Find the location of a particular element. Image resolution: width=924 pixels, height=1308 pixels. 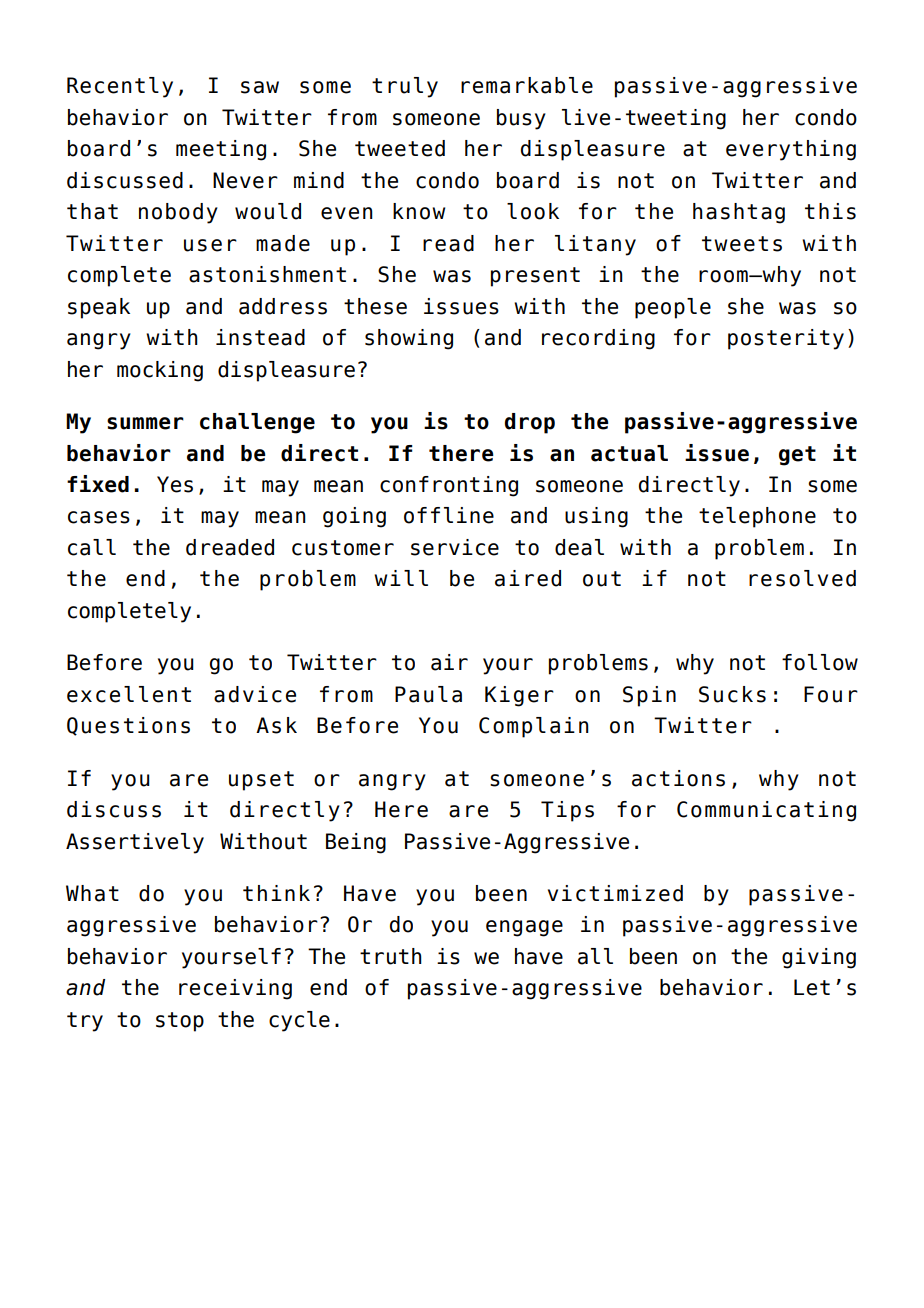

busy is located at coordinates (521, 119).
